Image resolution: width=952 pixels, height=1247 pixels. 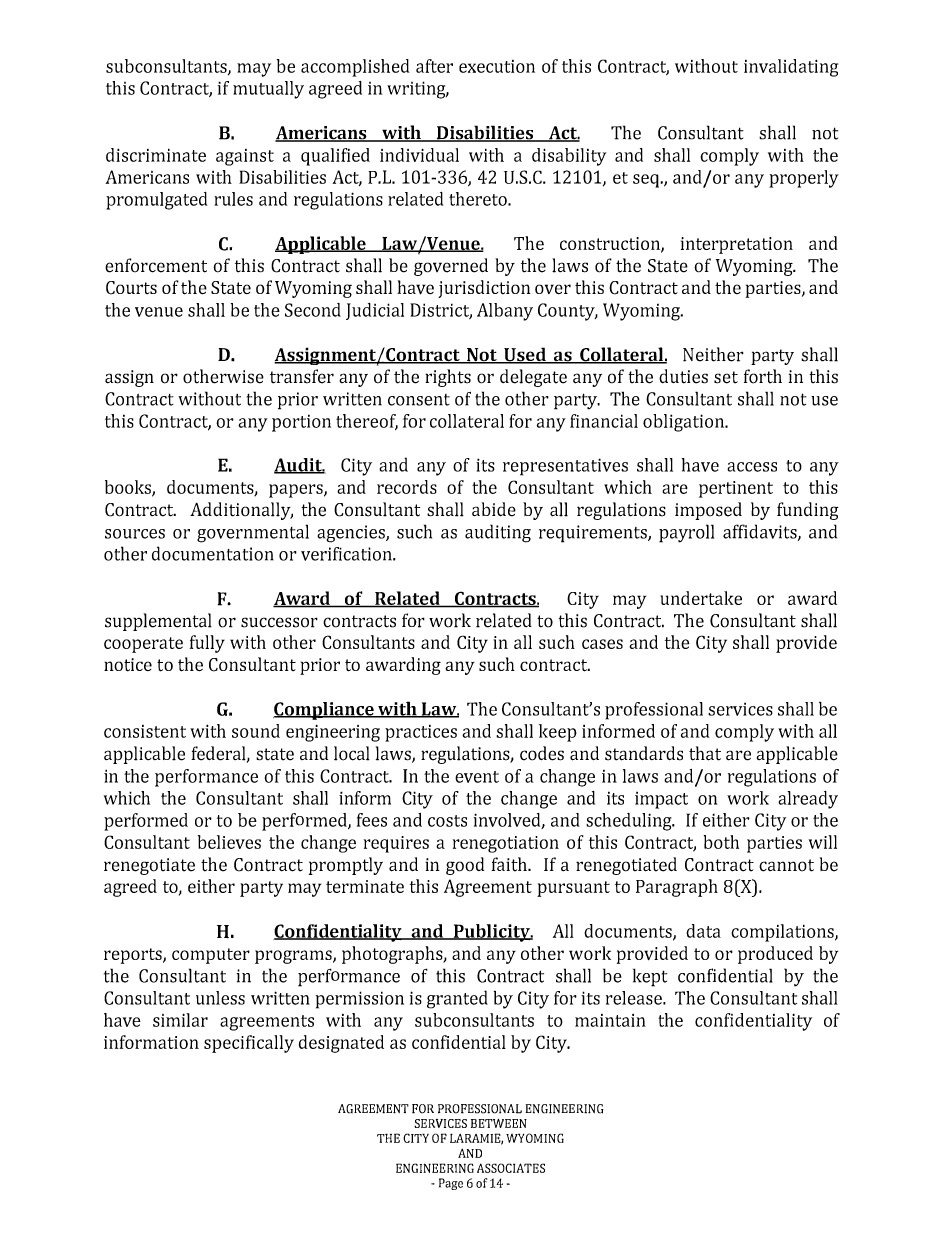 I want to click on execution, so click(x=497, y=66).
